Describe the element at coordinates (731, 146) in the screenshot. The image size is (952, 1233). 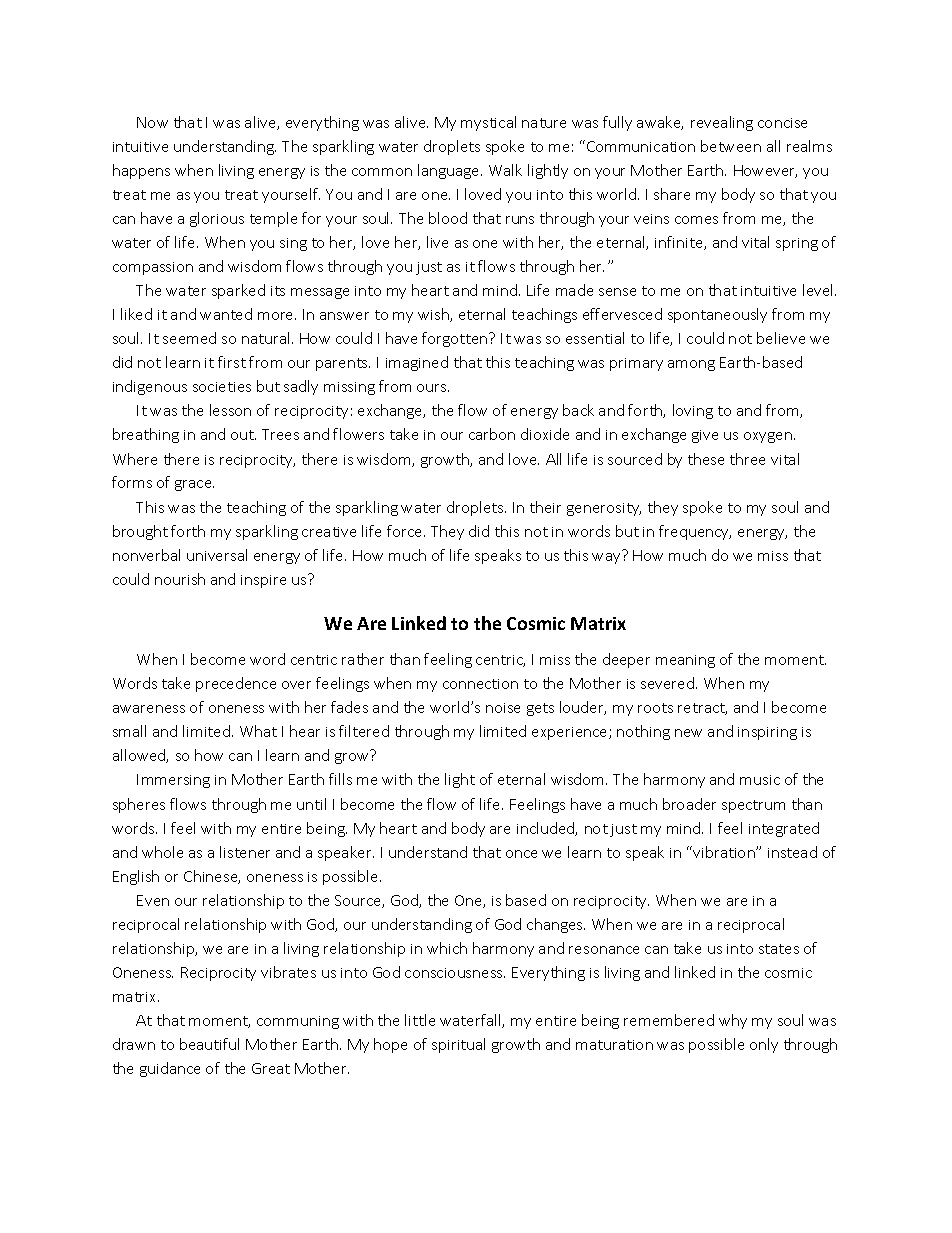
I see `between` at that location.
